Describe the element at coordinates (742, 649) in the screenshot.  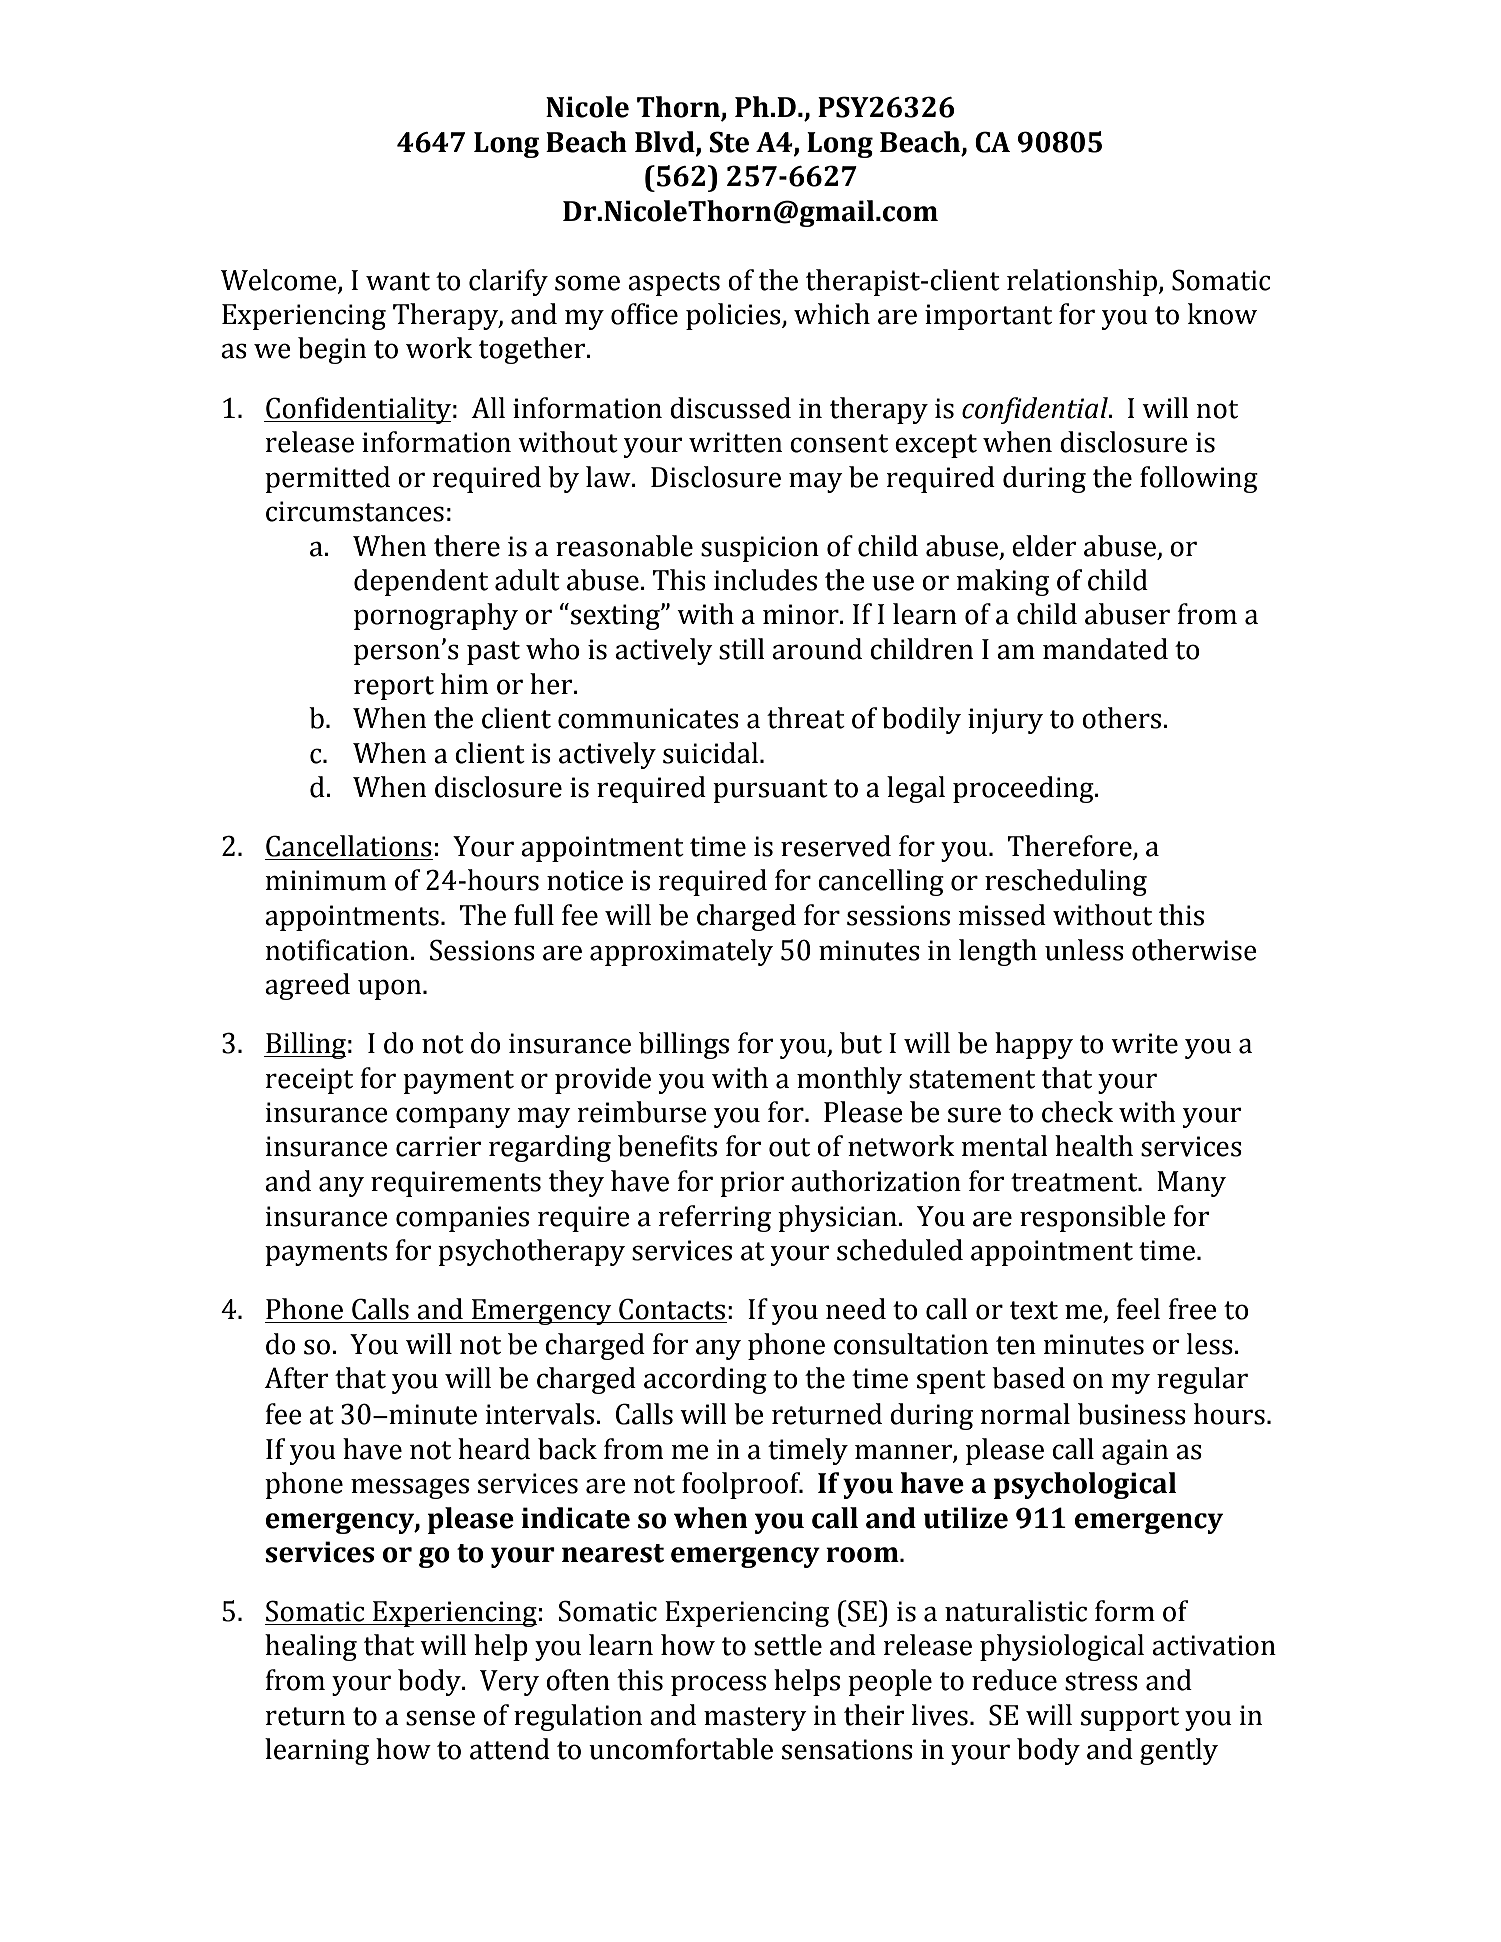
I see `still` at that location.
